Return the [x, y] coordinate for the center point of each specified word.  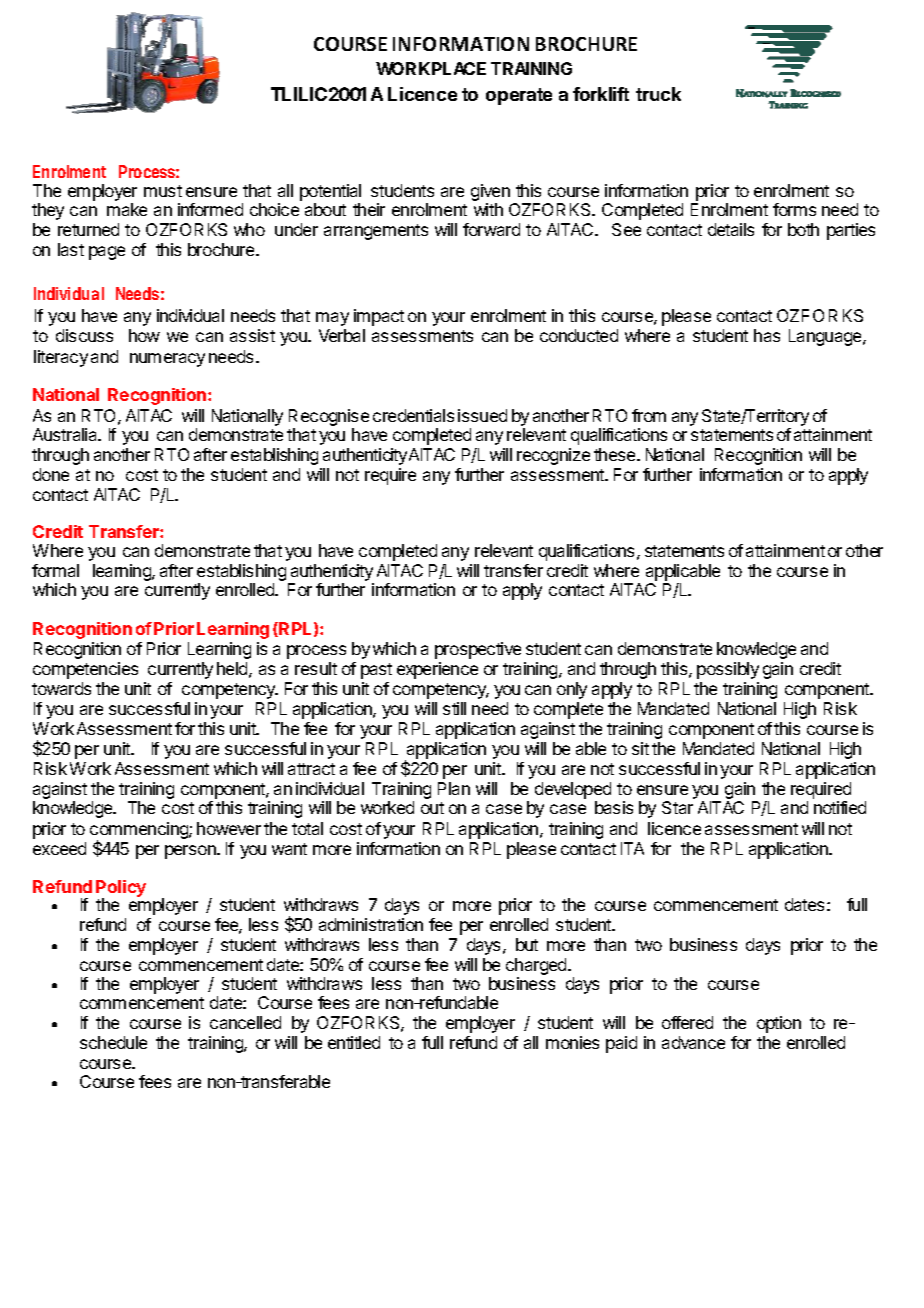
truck [658, 94]
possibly [728, 670]
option [779, 1024]
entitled [354, 1042]
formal [55, 570]
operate [519, 96]
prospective [478, 650]
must [163, 191]
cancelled [245, 1022]
